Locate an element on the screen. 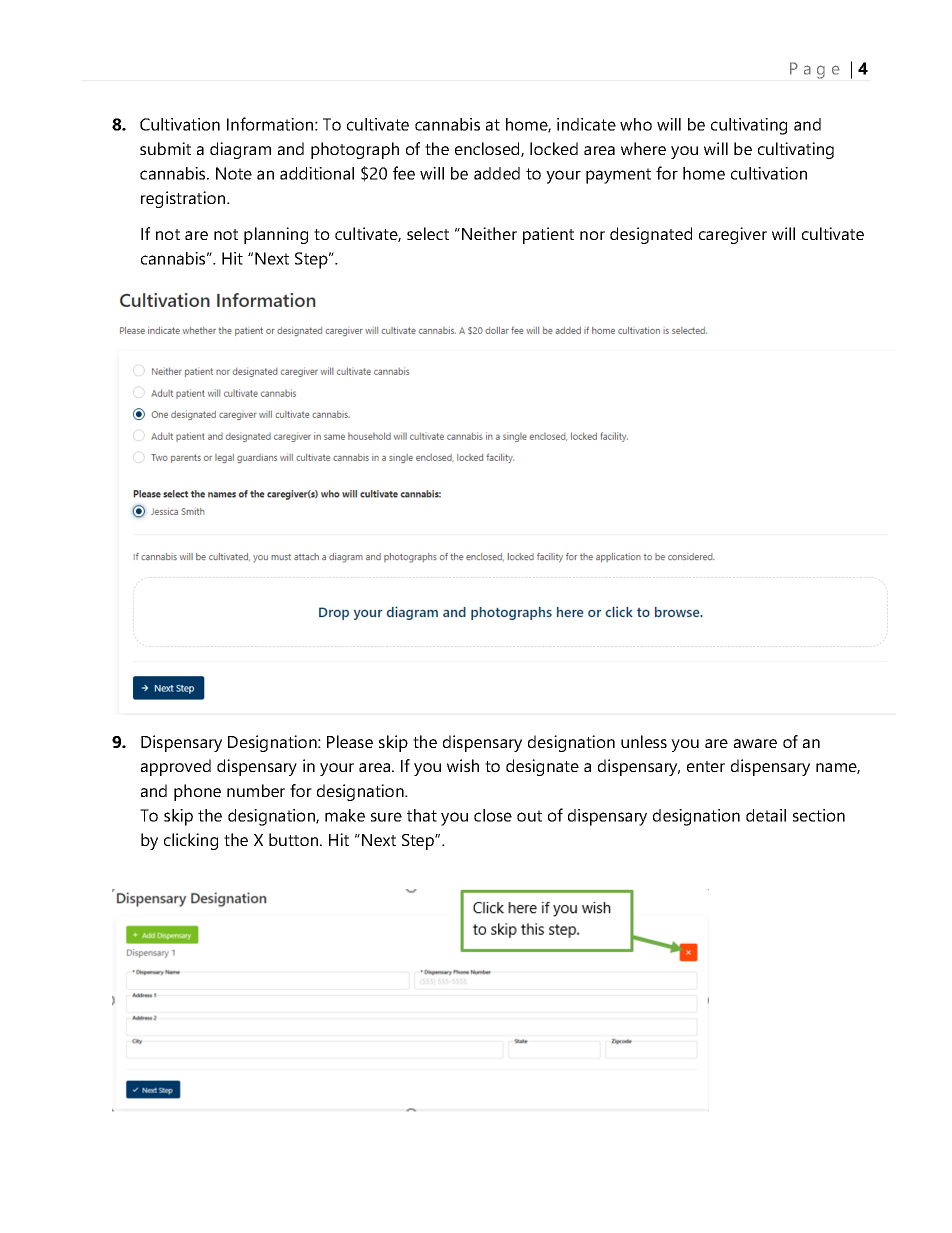 The image size is (952, 1233). caregiver is located at coordinates (733, 235).
